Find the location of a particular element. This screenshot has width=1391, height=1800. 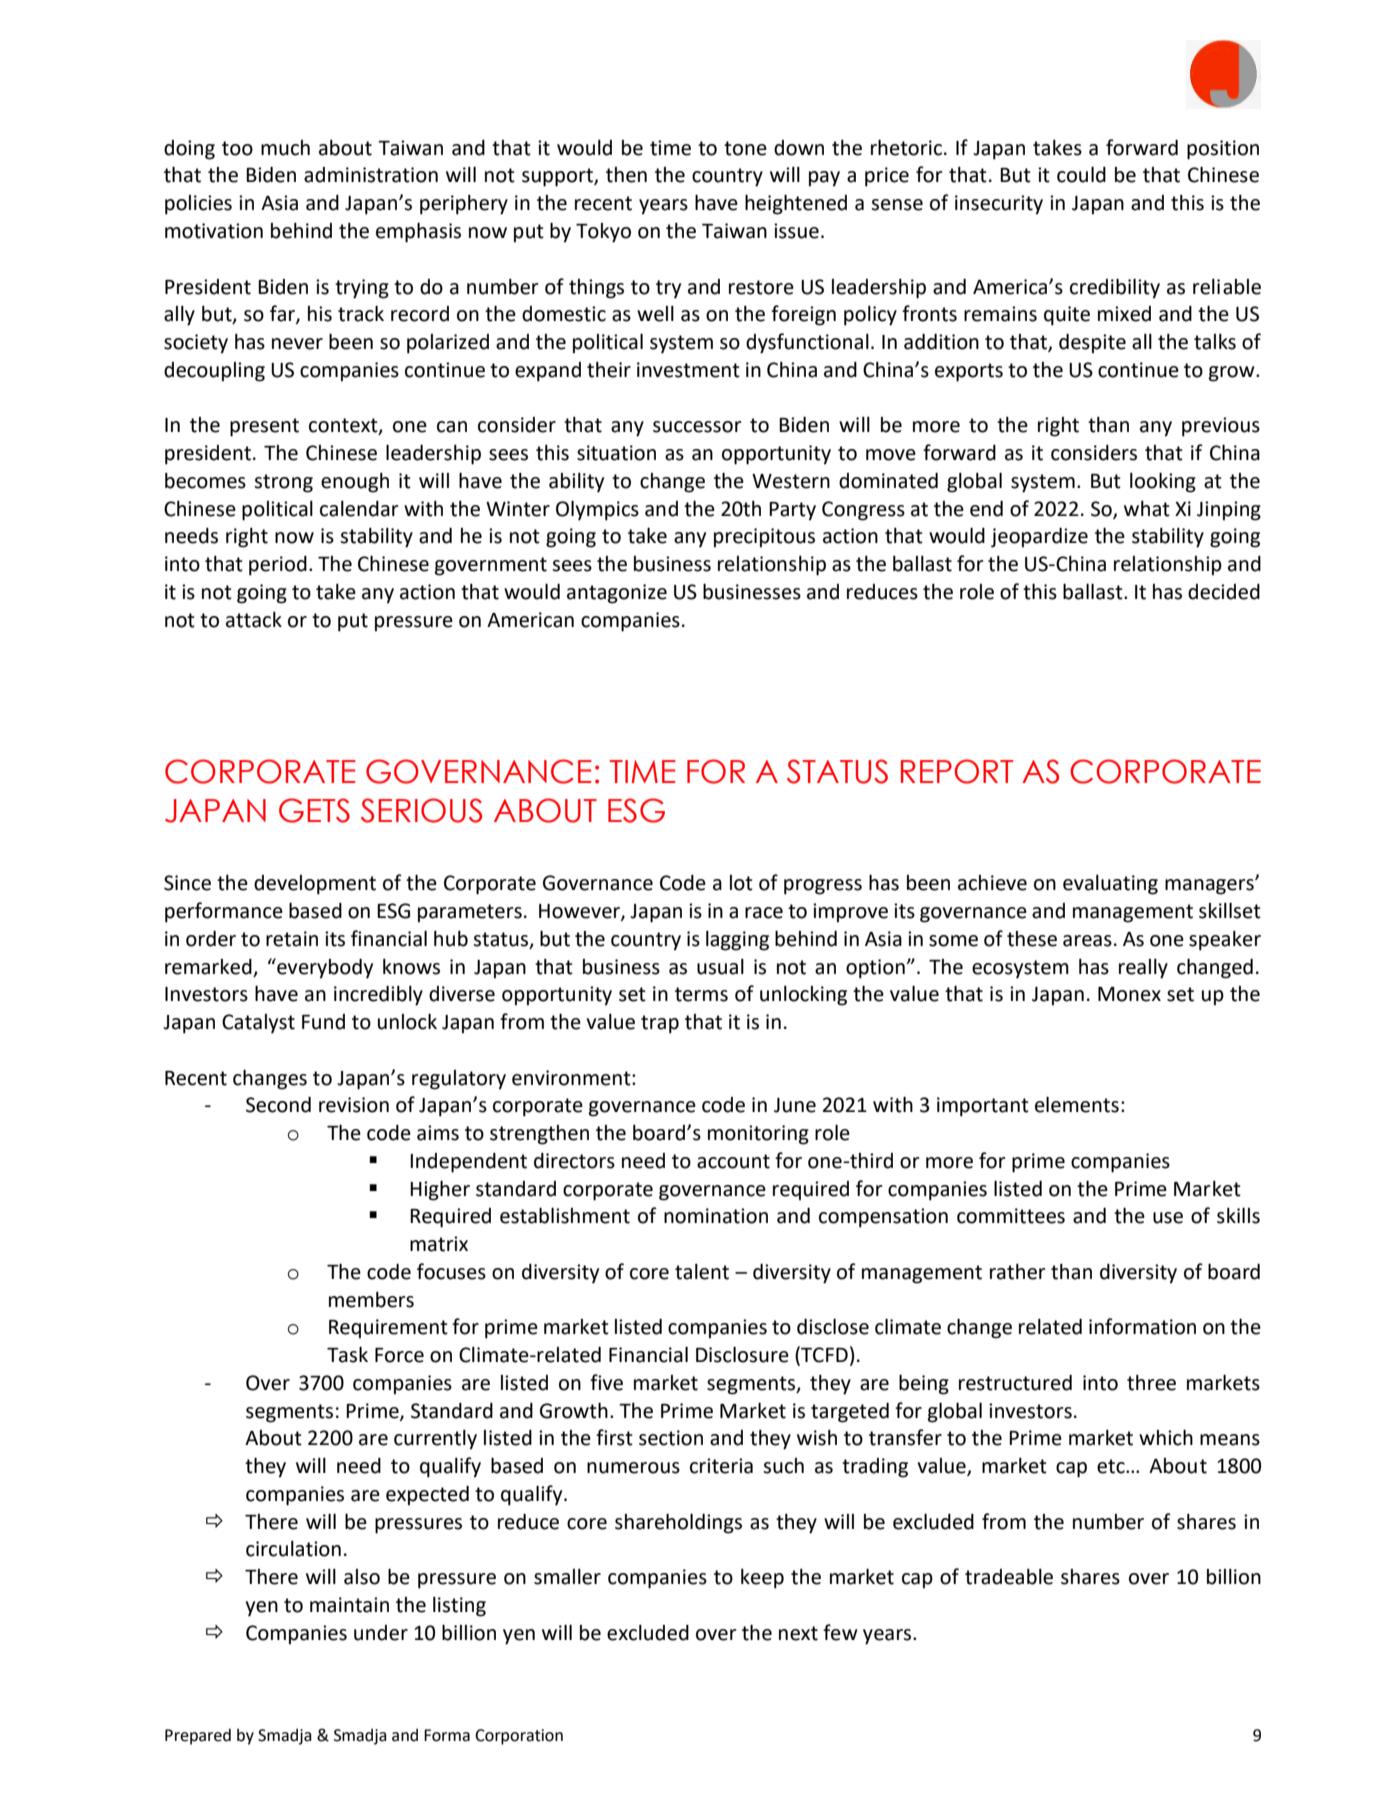

could is located at coordinates (1081, 174).
